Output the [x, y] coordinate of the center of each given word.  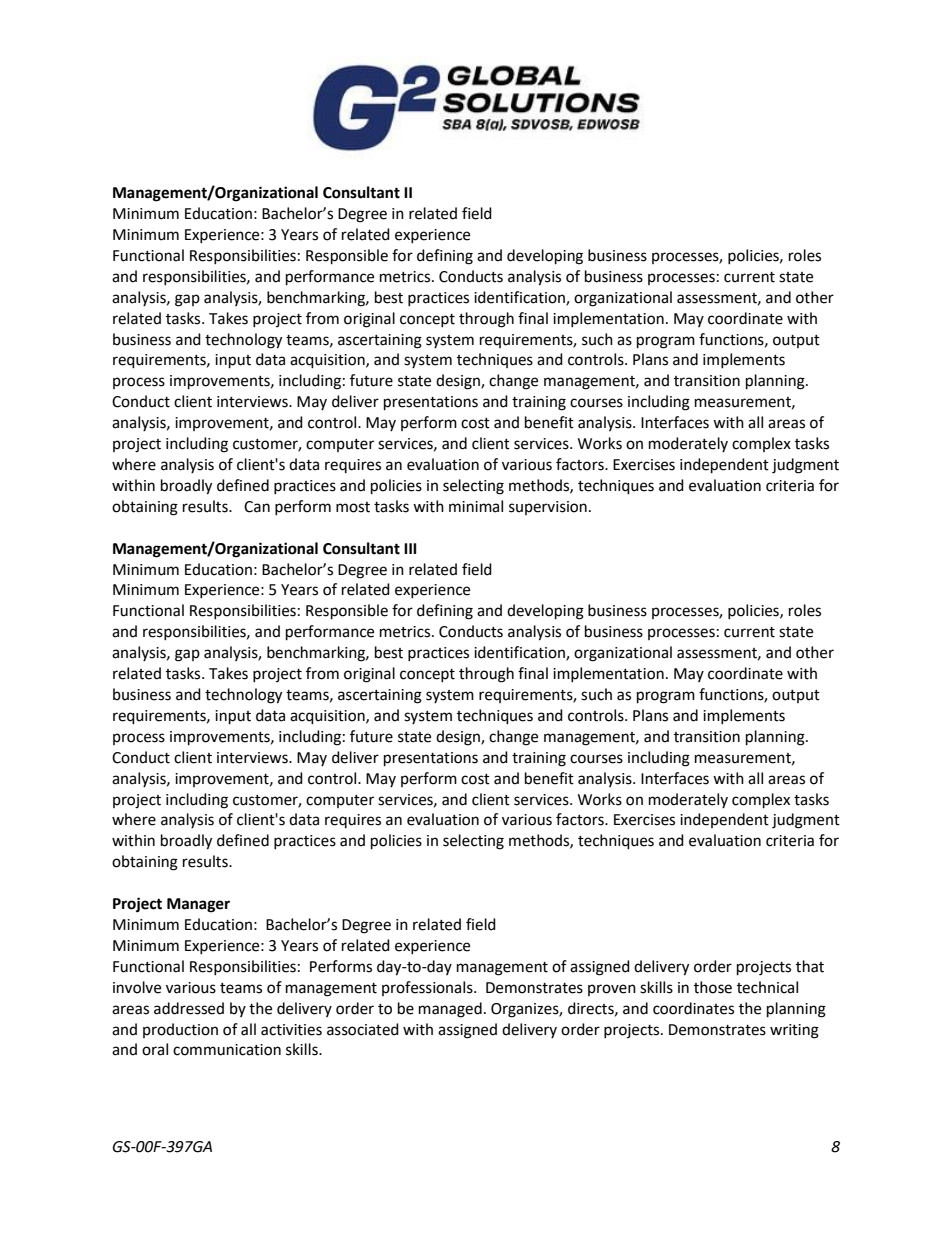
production [180, 1030]
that [810, 966]
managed [450, 1010]
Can [257, 507]
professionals [428, 988]
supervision [548, 508]
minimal [476, 506]
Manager [198, 905]
